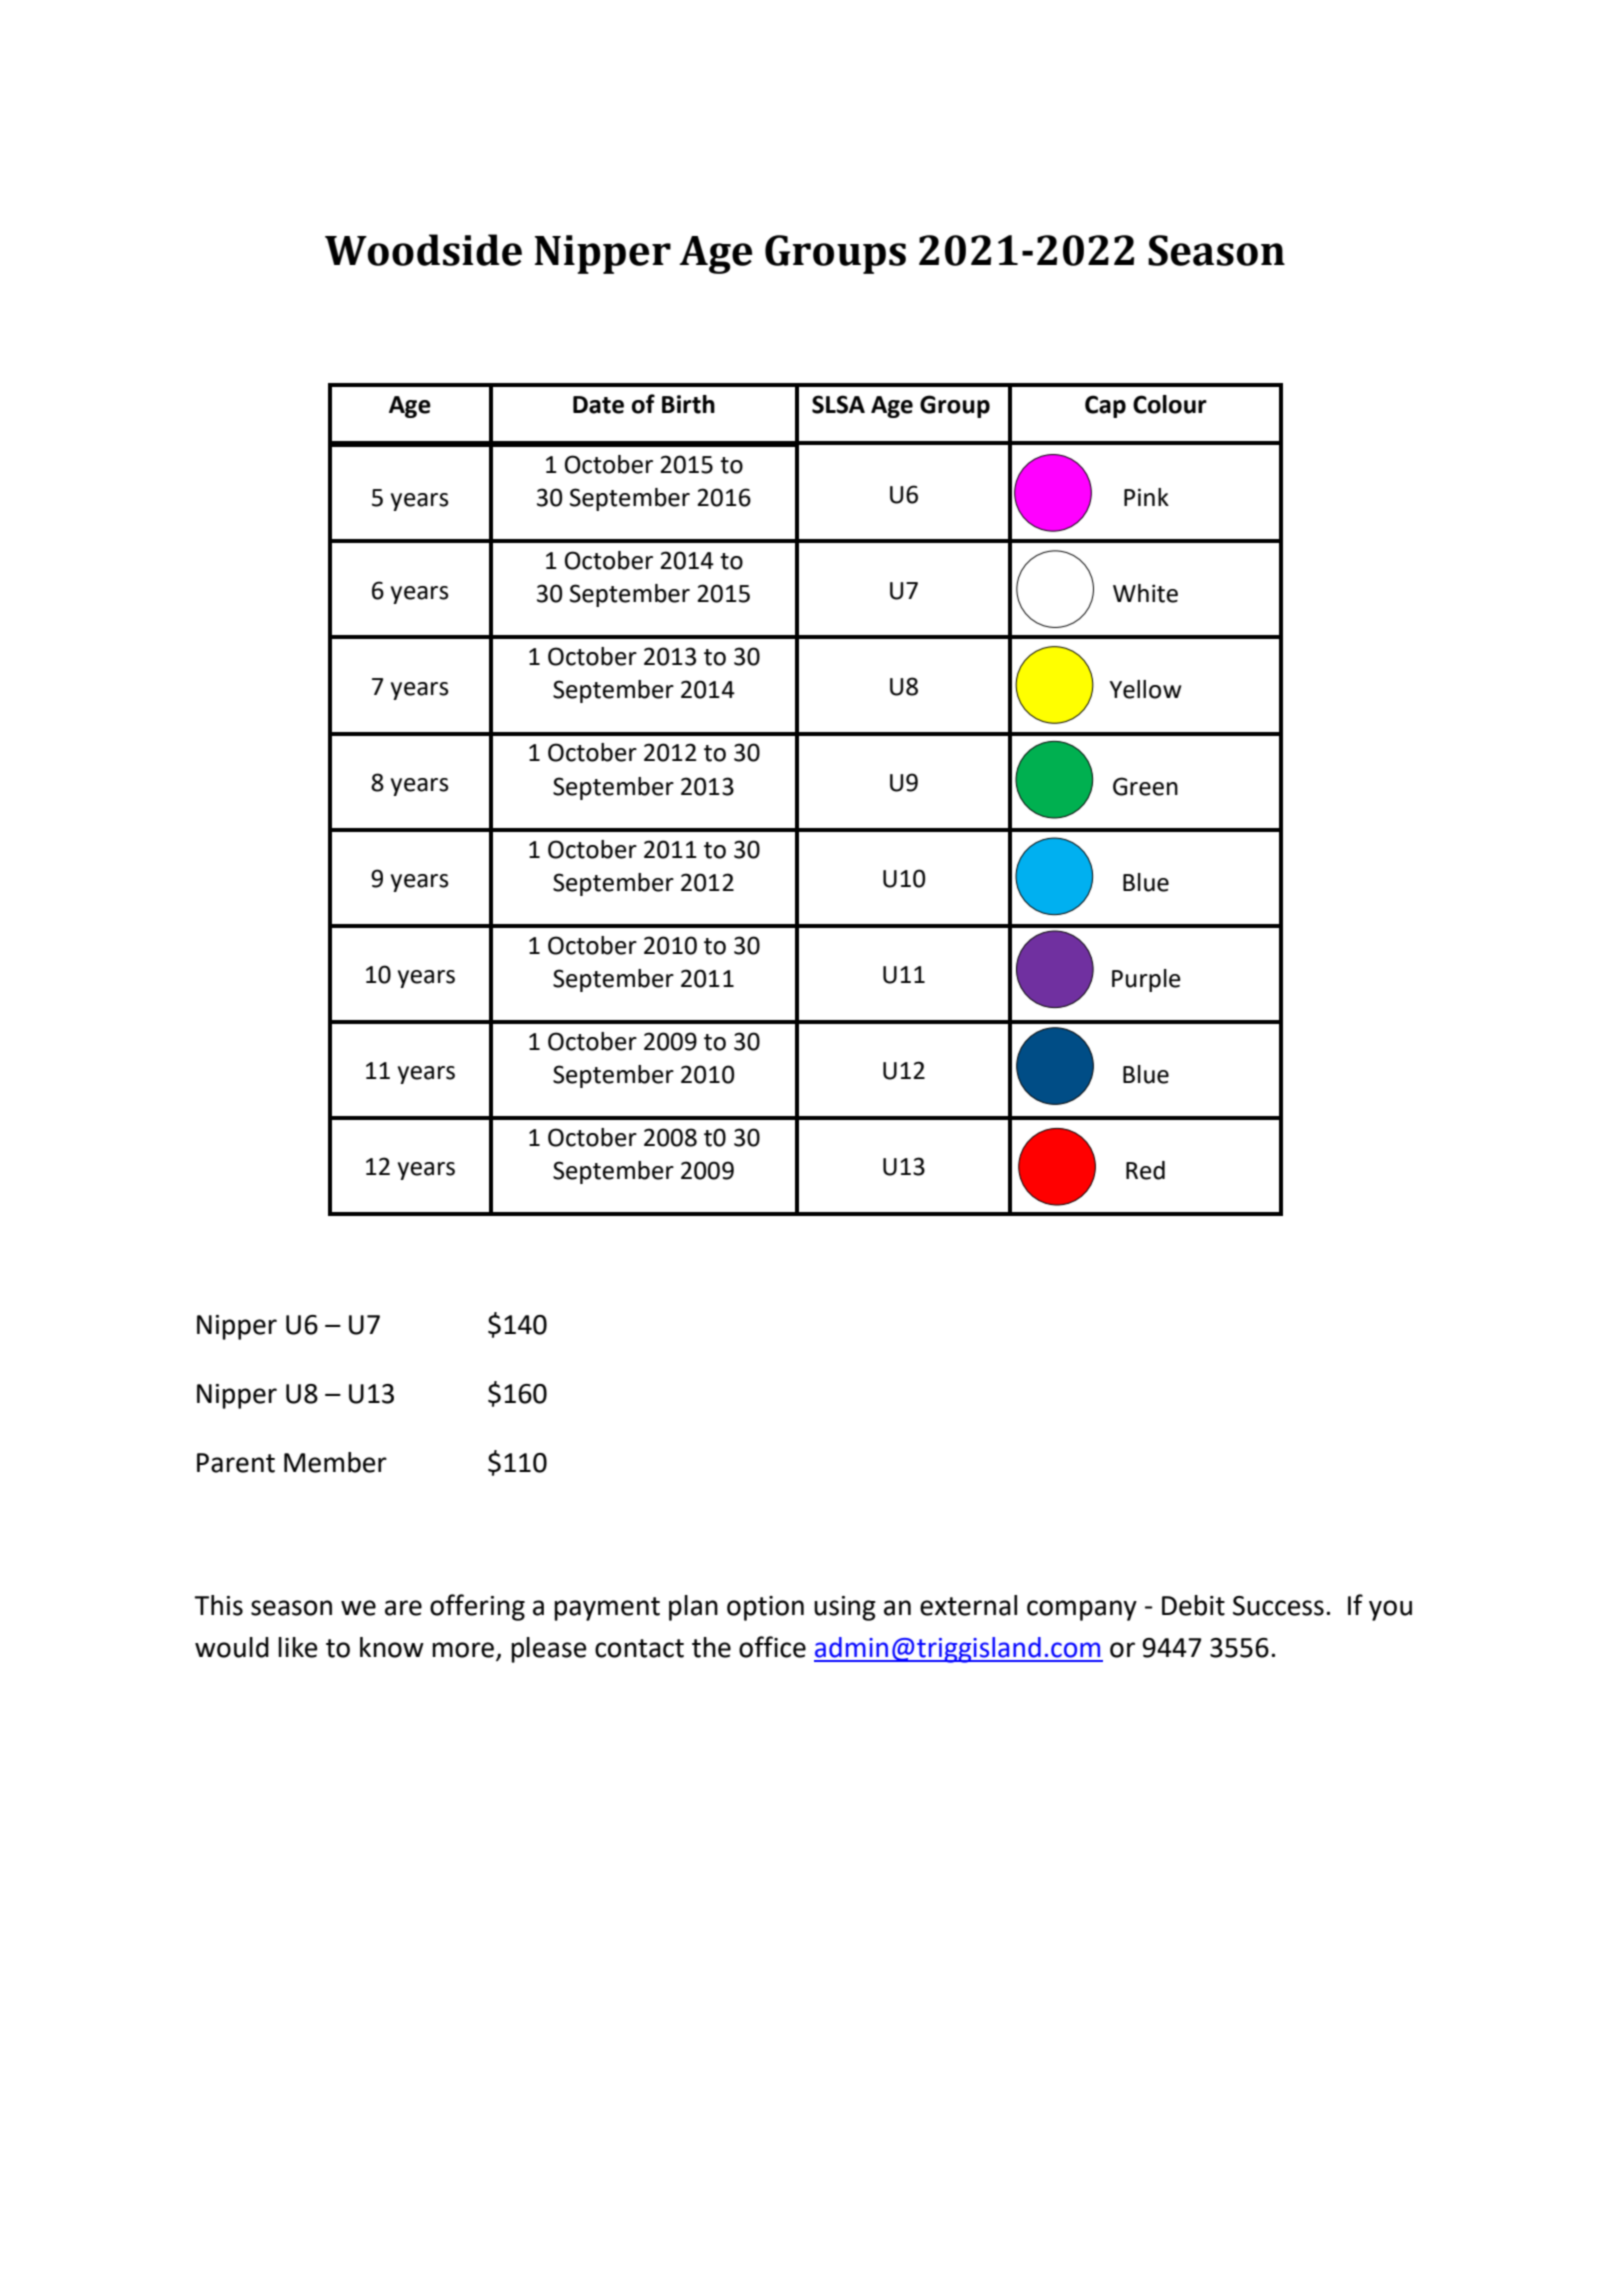 The height and width of the document is (2278, 1611). Describe the element at coordinates (765, 1608) in the document. I see `option` at that location.
